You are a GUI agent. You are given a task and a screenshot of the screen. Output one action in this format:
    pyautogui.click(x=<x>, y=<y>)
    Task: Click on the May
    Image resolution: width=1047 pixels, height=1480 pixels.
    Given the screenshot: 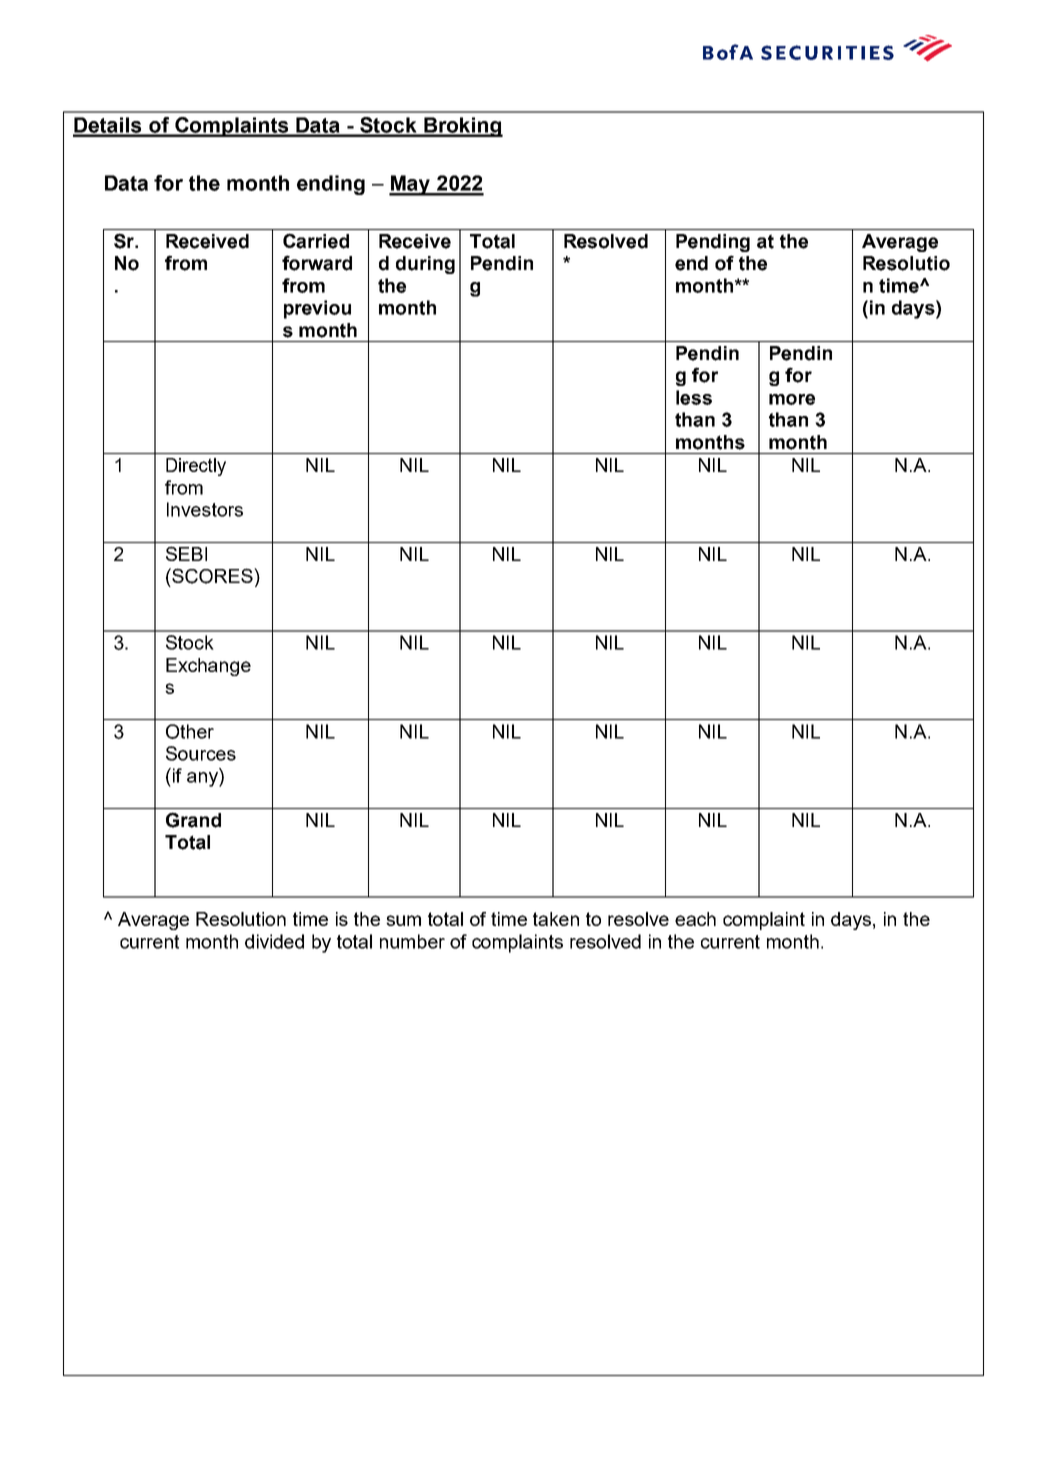 What is the action you would take?
    pyautogui.click(x=411, y=185)
